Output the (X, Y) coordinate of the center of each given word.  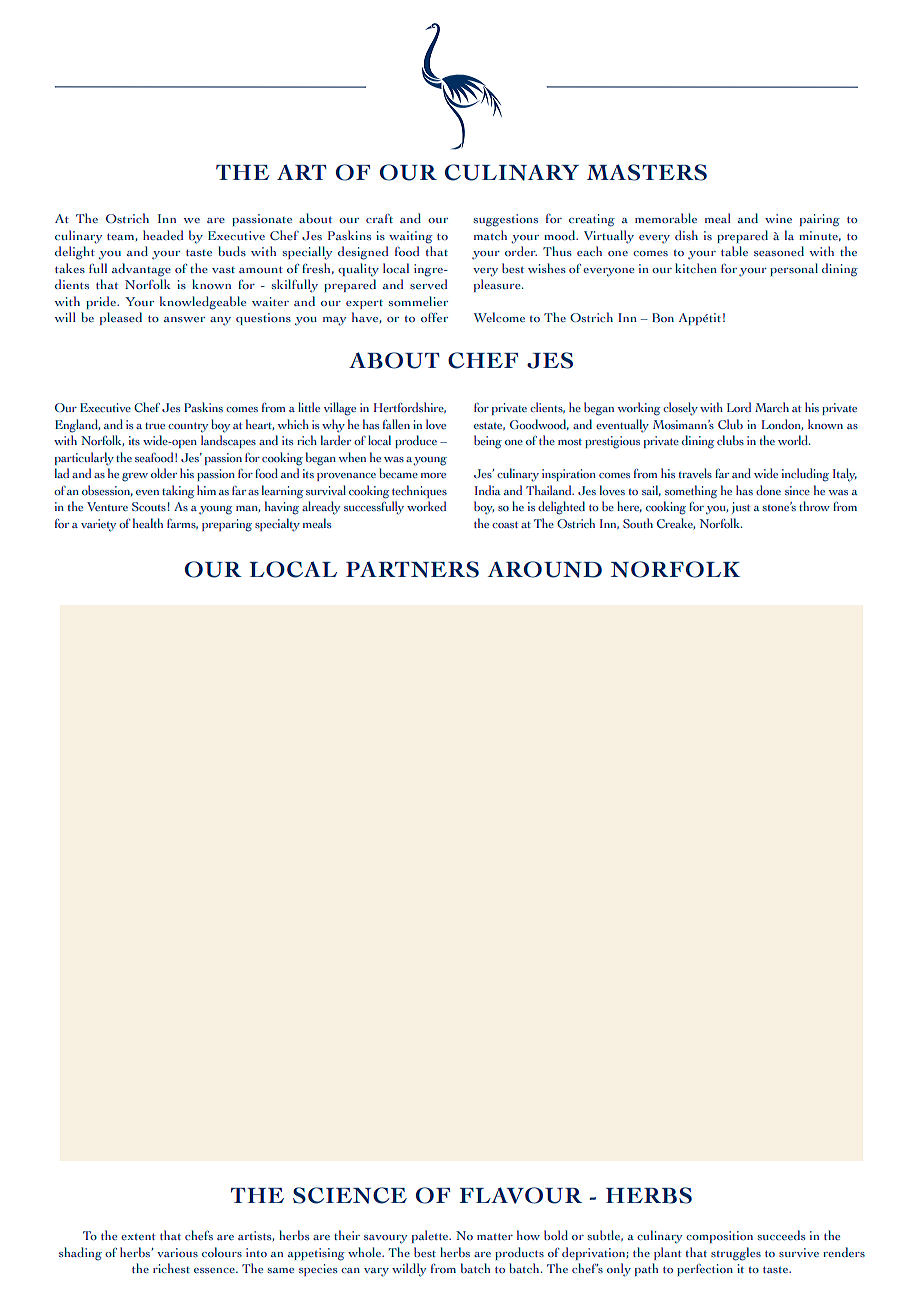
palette (431, 1236)
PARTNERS (412, 569)
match (490, 235)
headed (163, 235)
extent (138, 1236)
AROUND (544, 569)
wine (778, 218)
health (148, 523)
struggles (736, 1254)
